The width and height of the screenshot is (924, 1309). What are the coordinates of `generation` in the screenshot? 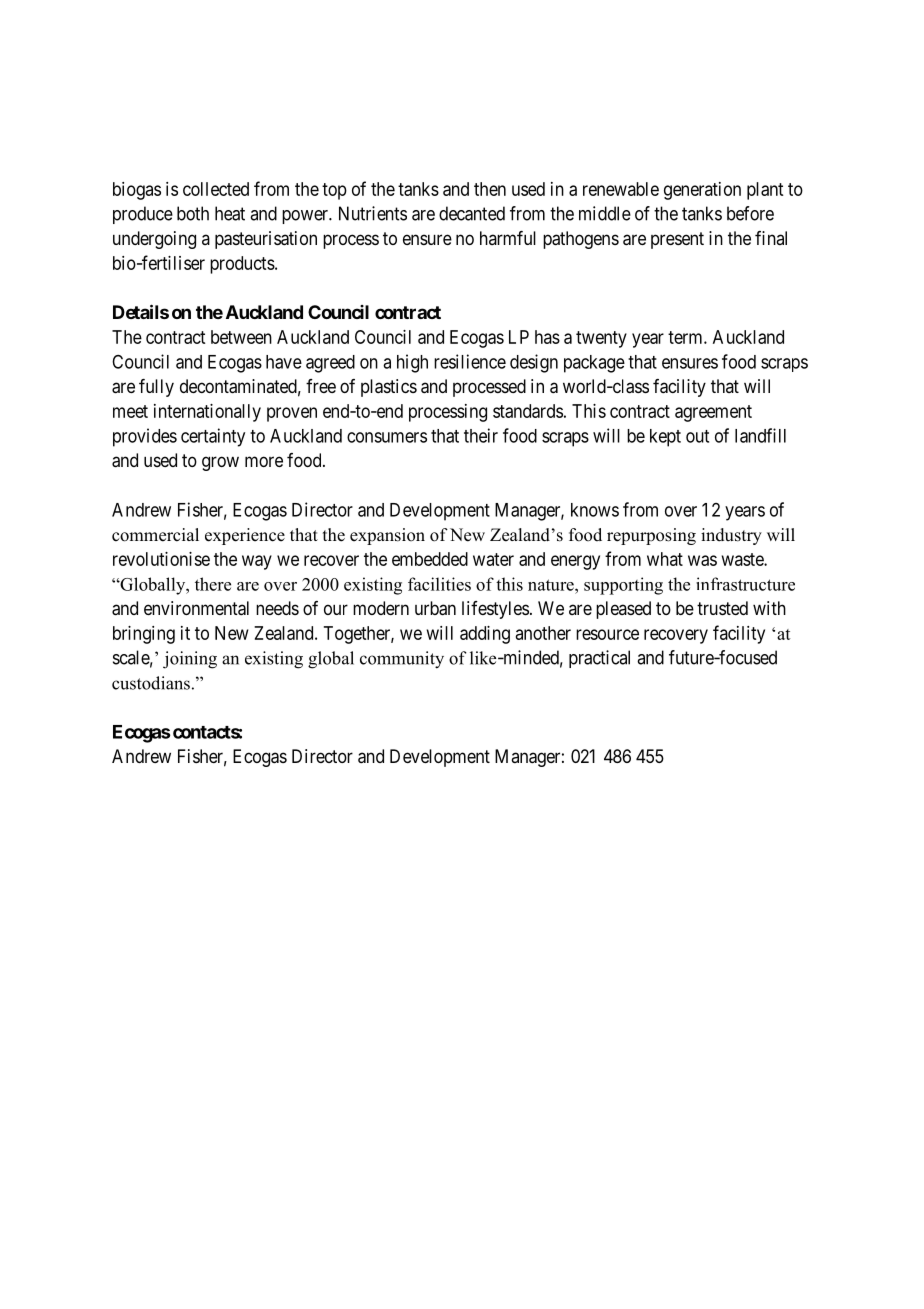 It's located at (702, 191).
